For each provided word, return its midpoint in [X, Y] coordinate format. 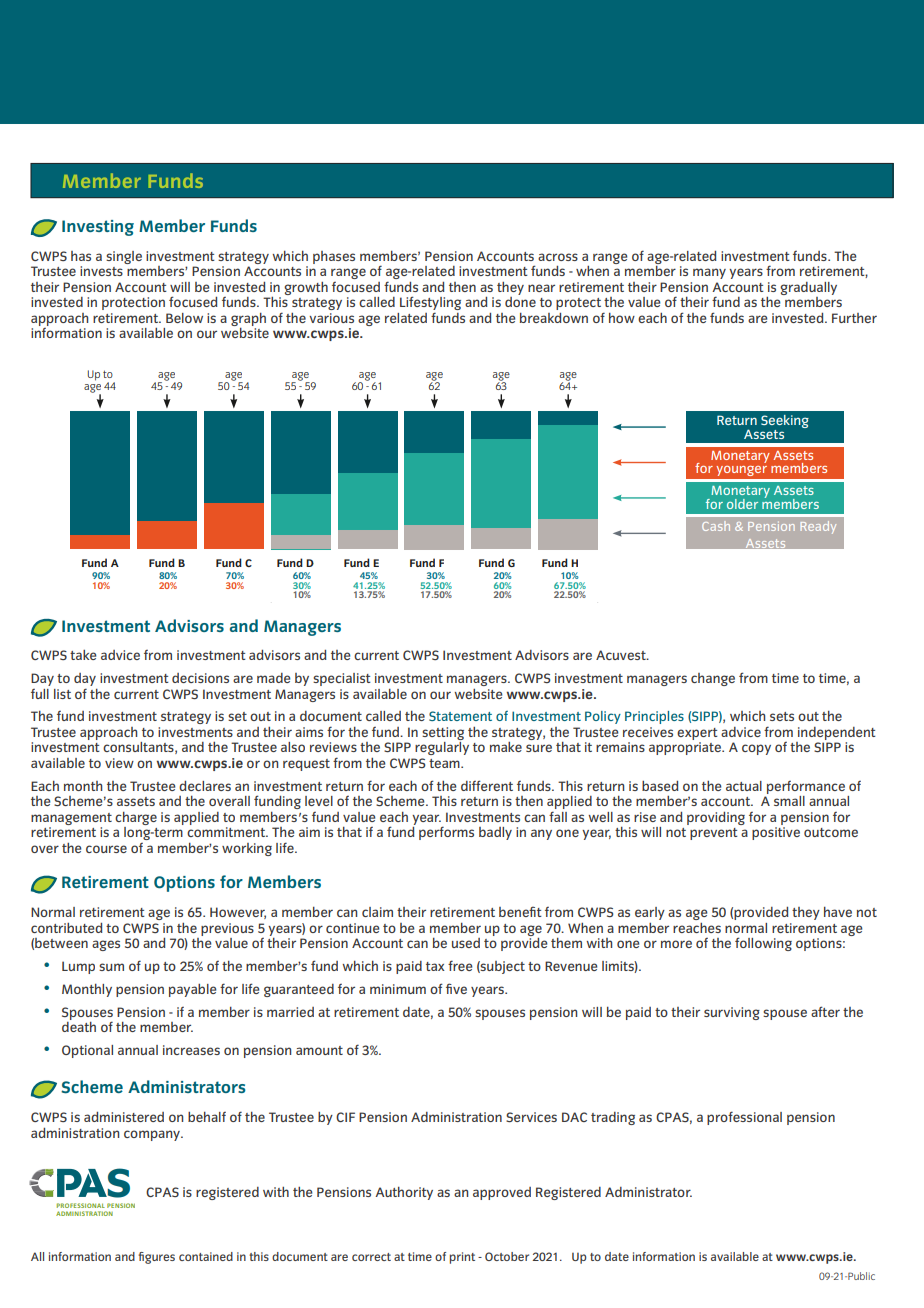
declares [205, 786]
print [462, 1258]
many [709, 273]
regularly [442, 748]
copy [756, 749]
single [124, 257]
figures [156, 1258]
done [520, 302]
